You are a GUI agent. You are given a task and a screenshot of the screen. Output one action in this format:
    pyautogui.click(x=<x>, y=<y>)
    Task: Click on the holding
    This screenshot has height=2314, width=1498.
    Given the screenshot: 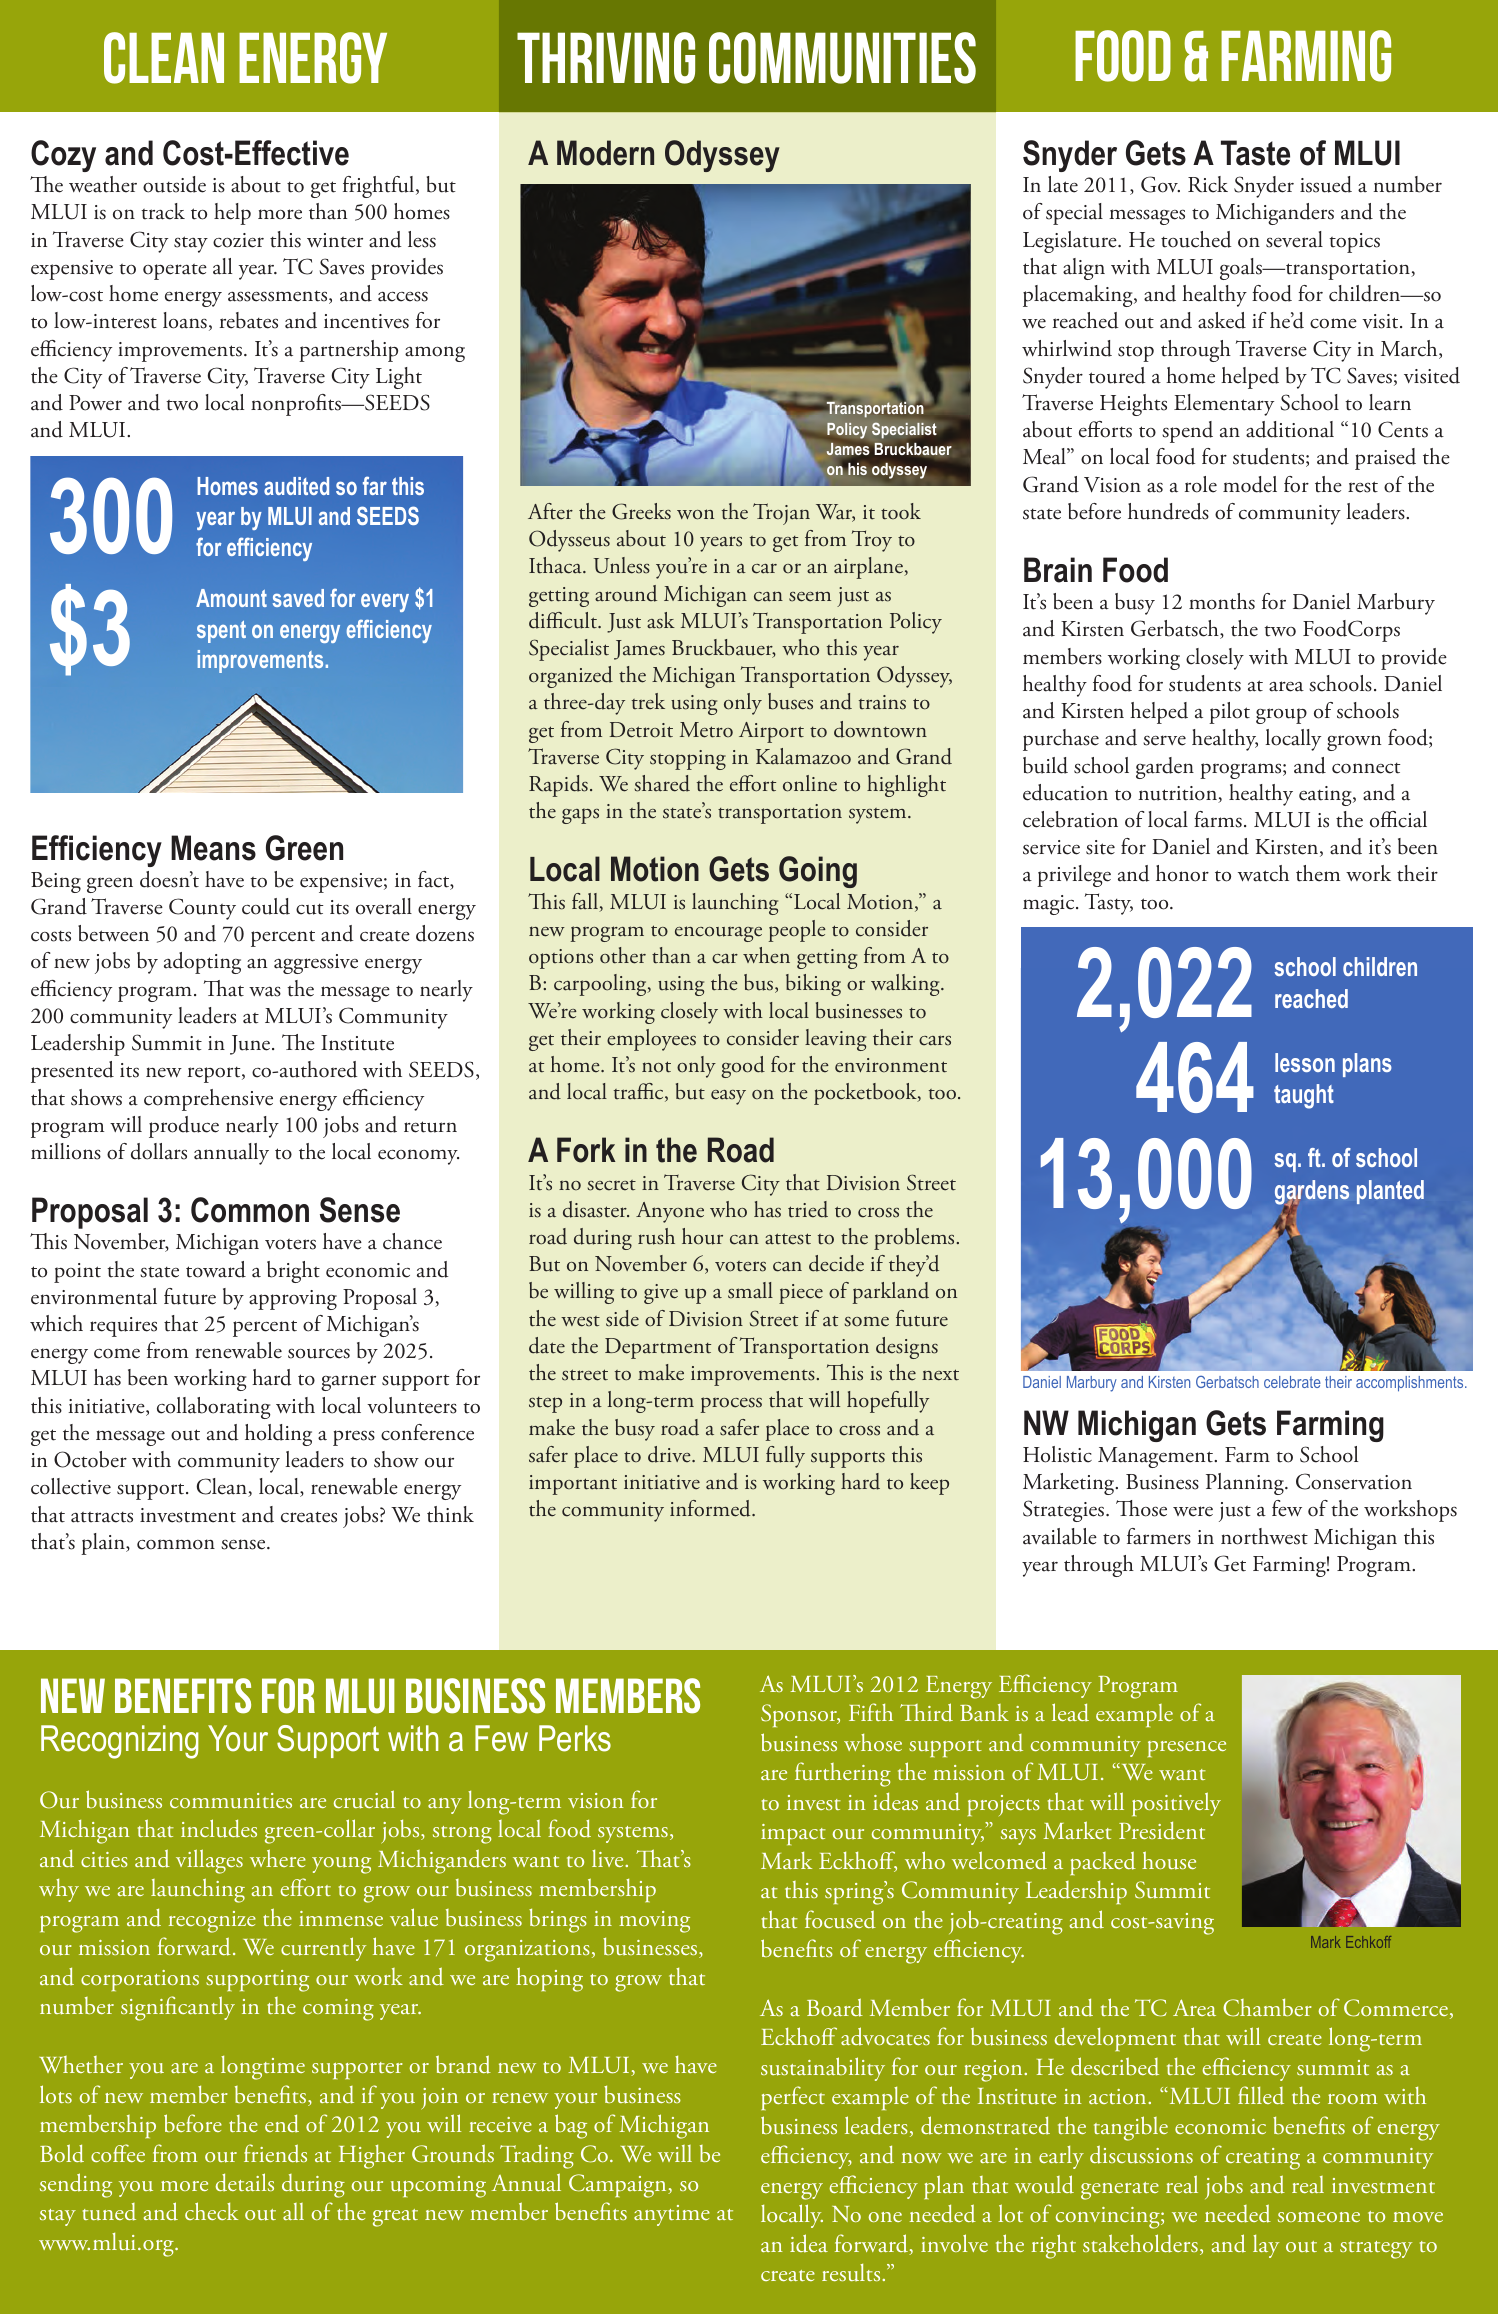 What is the action you would take?
    pyautogui.click(x=278, y=1435)
